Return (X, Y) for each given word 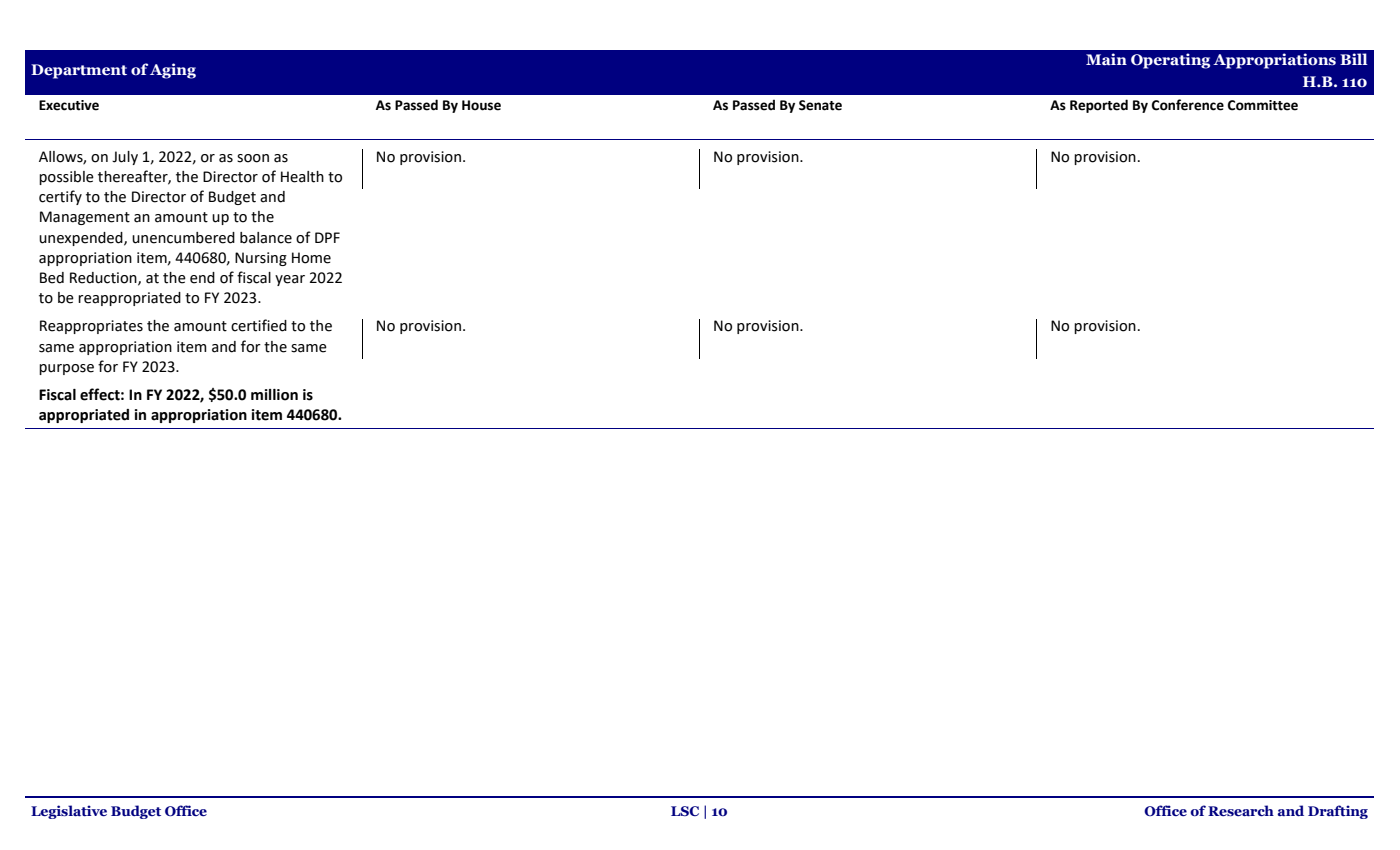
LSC (685, 811)
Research (1241, 810)
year (290, 280)
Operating (1170, 61)
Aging (173, 71)
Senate (820, 105)
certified (259, 325)
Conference (1188, 105)
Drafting (1338, 812)
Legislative (69, 812)
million (274, 395)
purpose (66, 369)
